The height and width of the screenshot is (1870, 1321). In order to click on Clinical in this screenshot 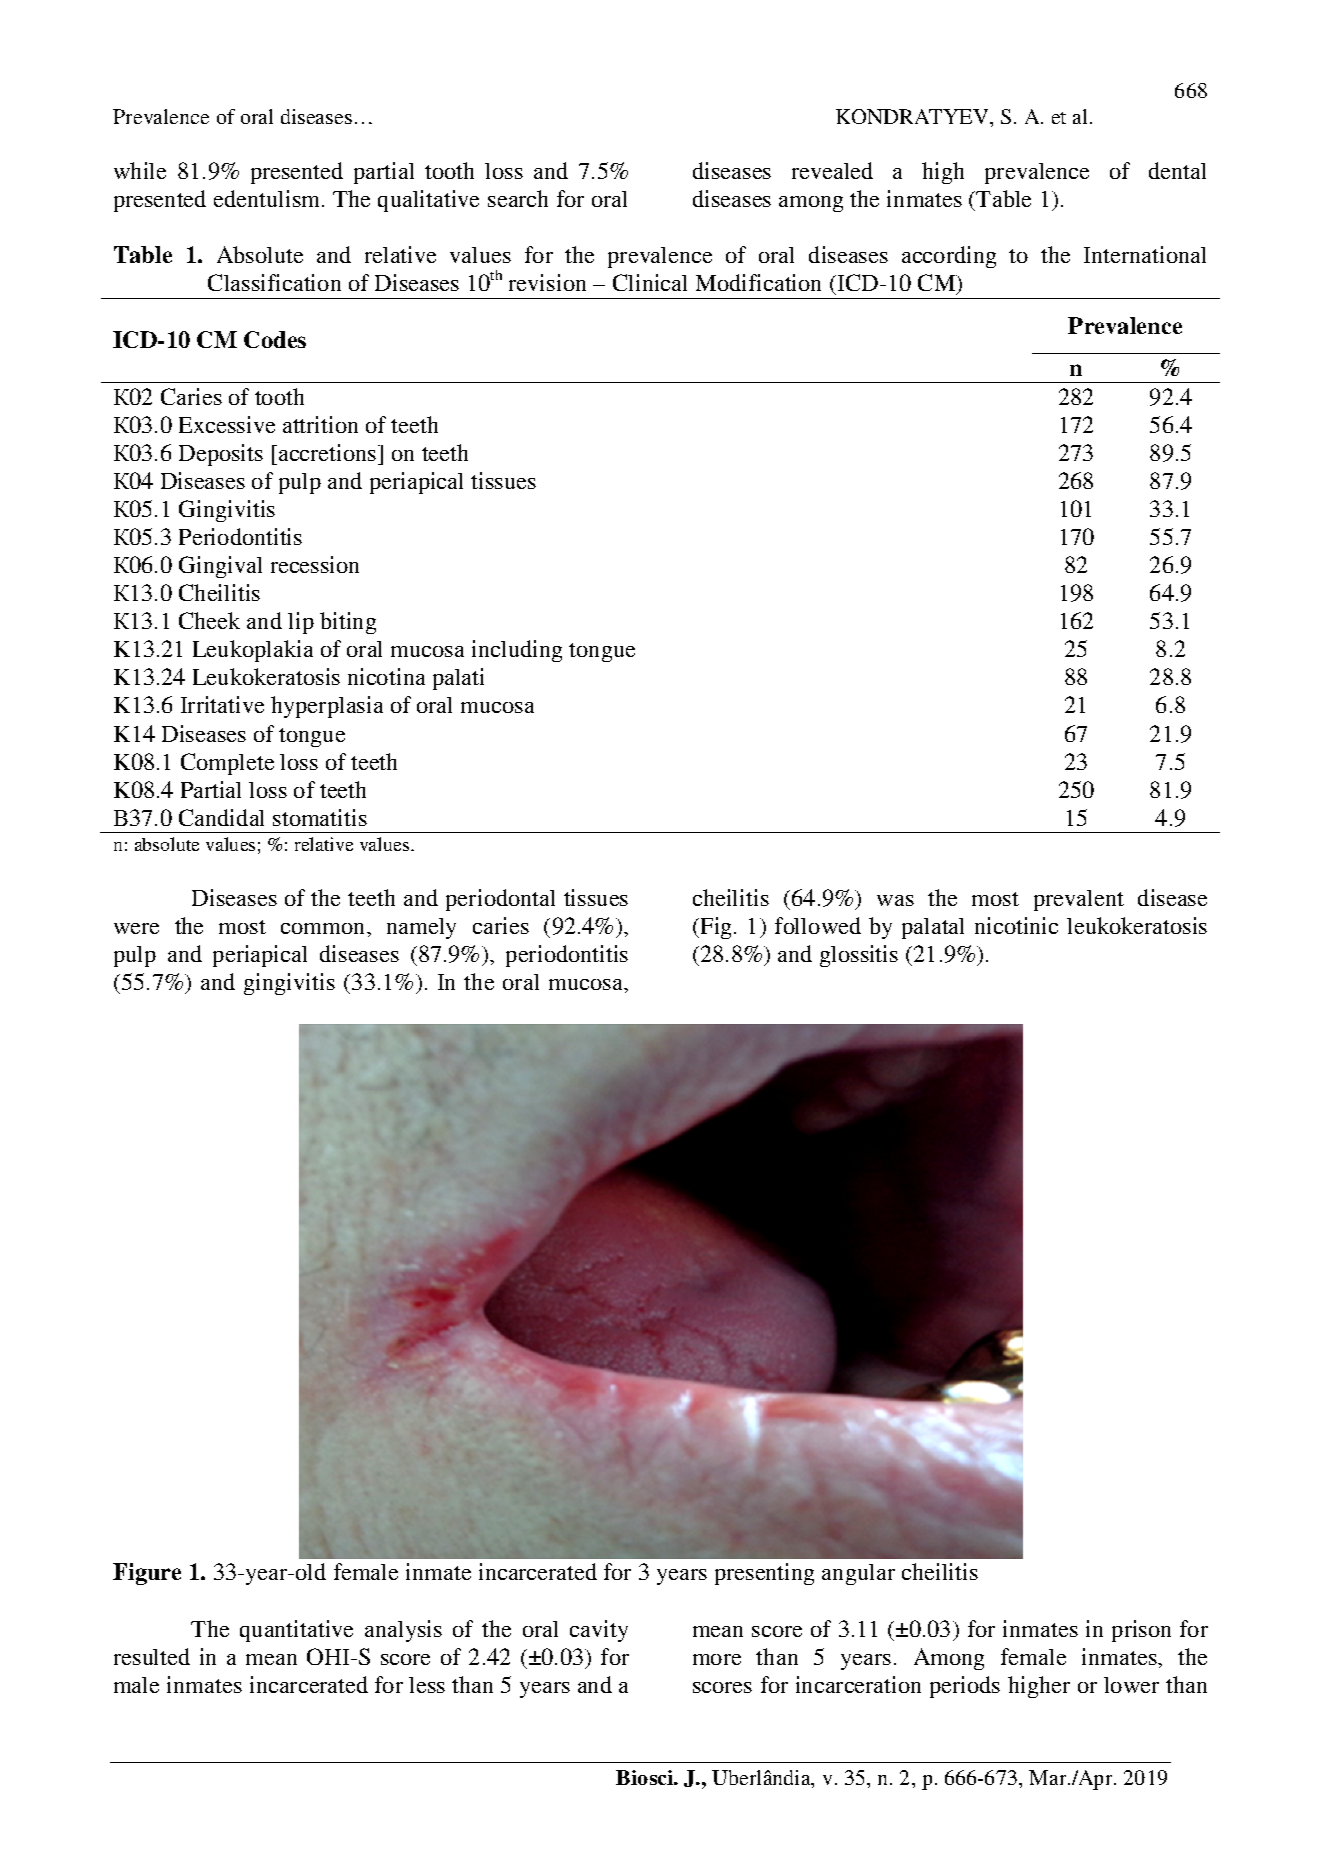, I will do `click(650, 282)`.
